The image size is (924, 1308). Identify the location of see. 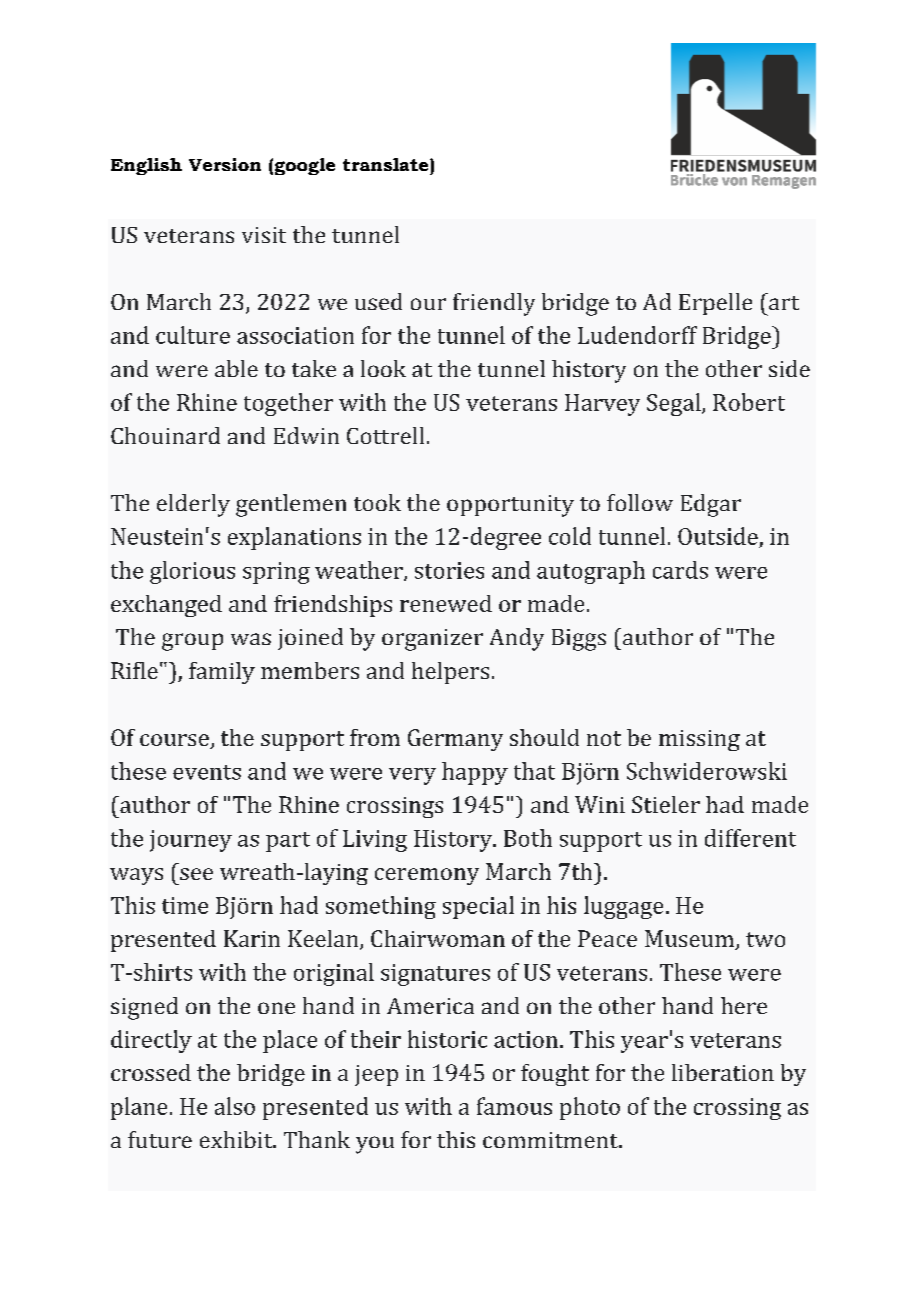
(196, 874).
